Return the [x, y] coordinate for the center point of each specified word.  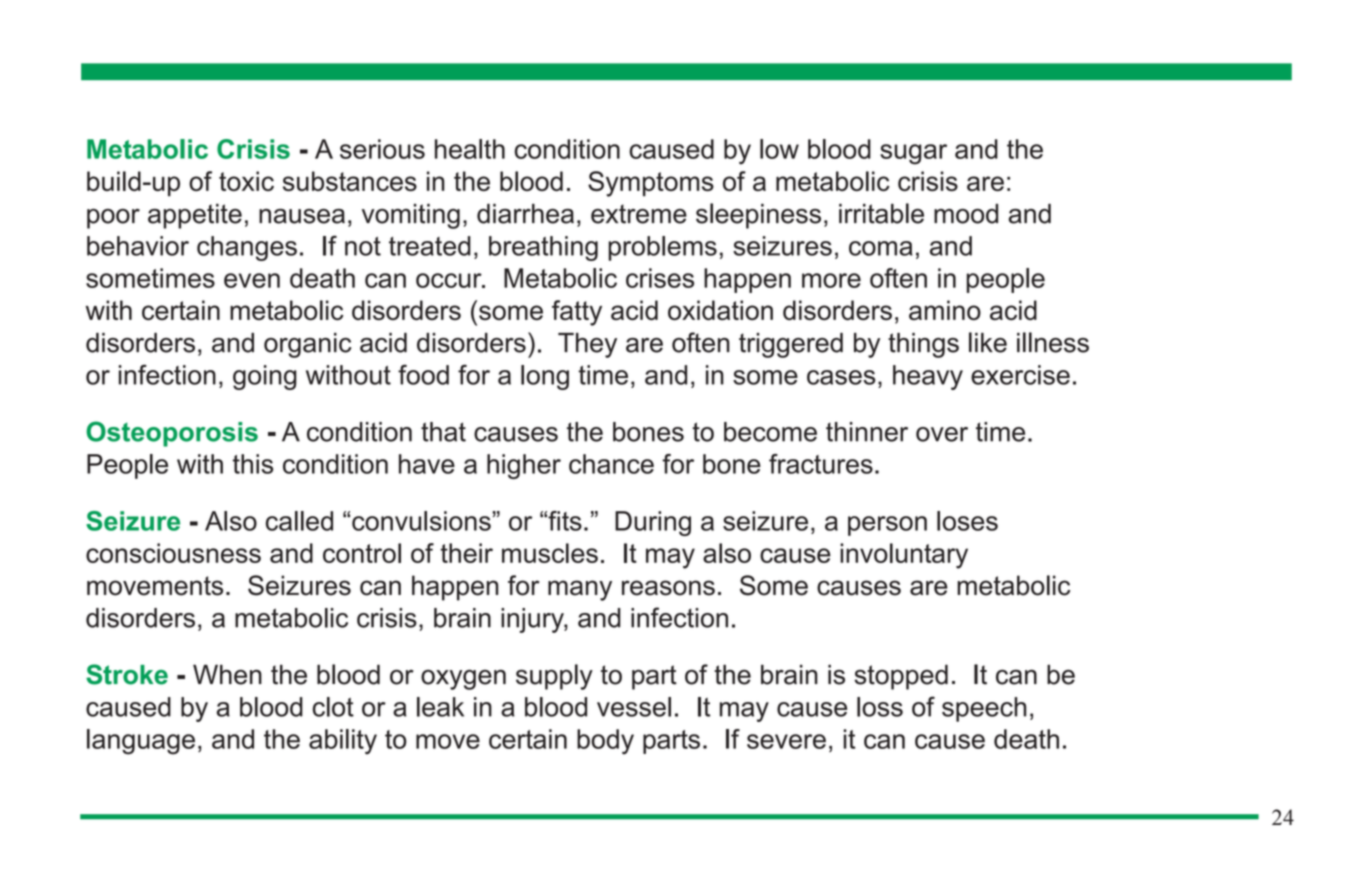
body [605, 742]
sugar [913, 154]
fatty [577, 313]
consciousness [173, 553]
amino [945, 310]
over [942, 434]
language [141, 742]
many [580, 590]
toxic [246, 181]
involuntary [904, 556]
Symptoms [651, 184]
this [253, 464]
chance [611, 464]
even [252, 280]
